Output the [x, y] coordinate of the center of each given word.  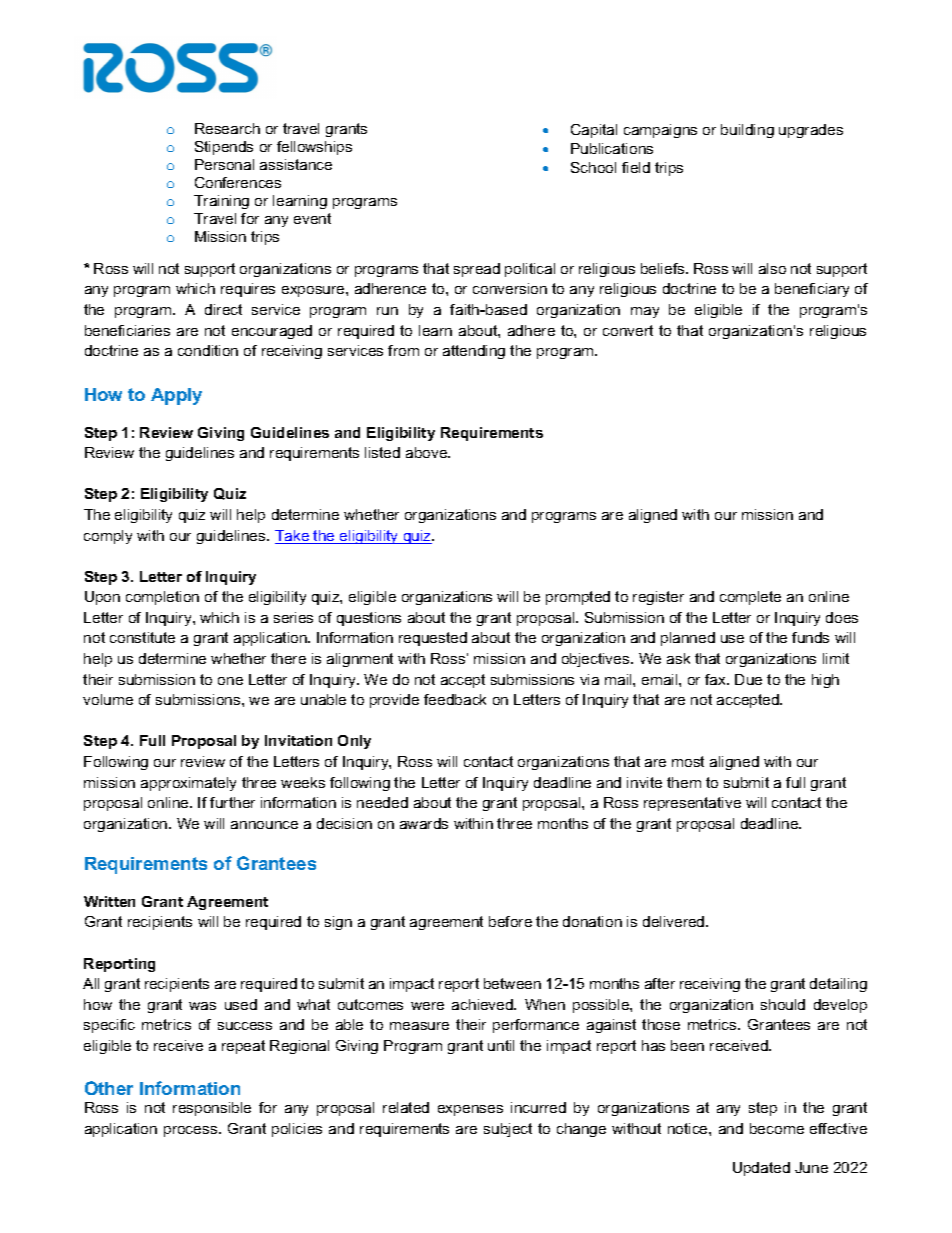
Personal [224, 164]
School [593, 167]
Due [748, 679]
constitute [142, 637]
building [747, 131]
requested [433, 639]
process [192, 1131]
